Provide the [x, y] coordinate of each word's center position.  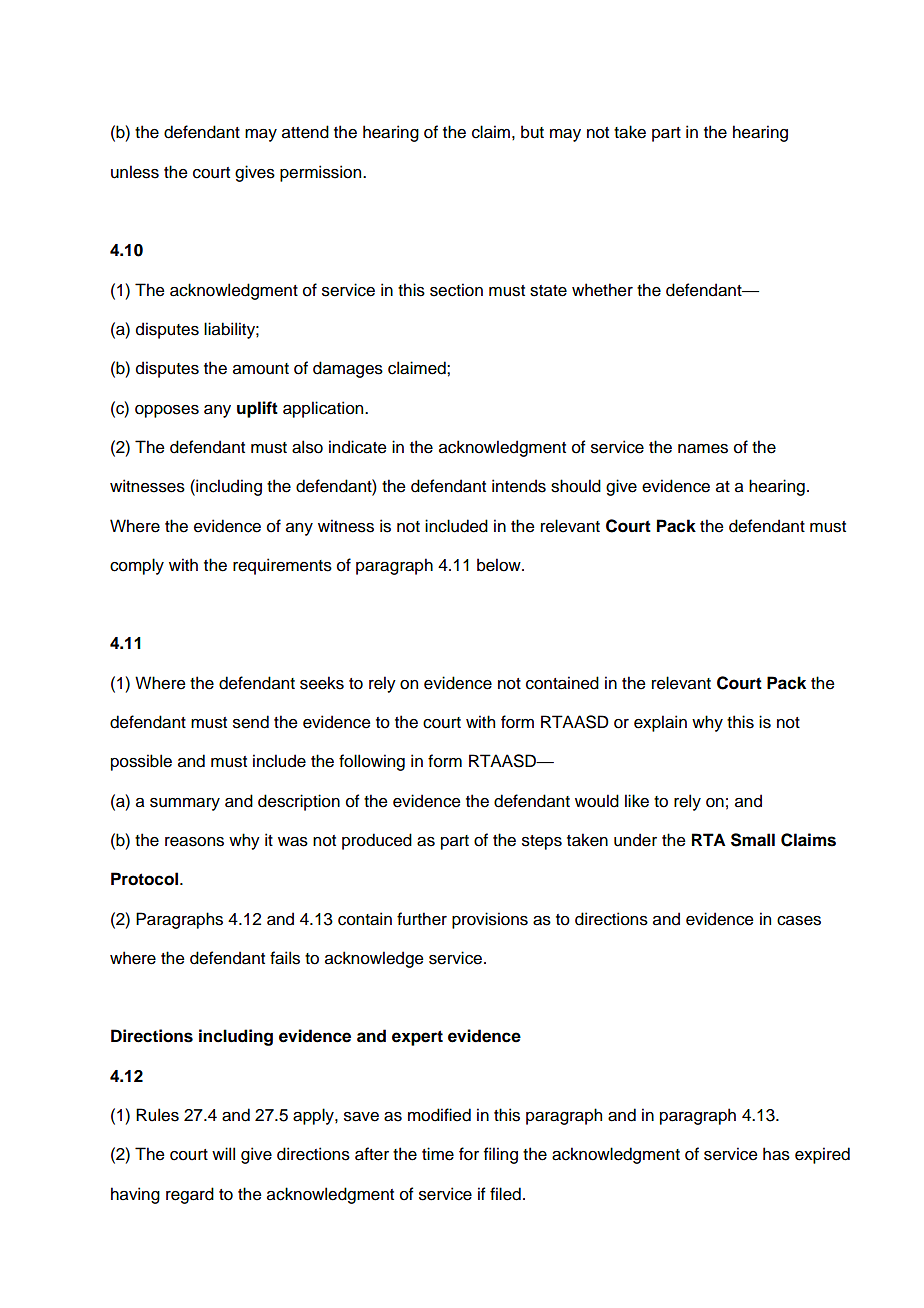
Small [753, 840]
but [532, 132]
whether [602, 290]
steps [542, 842]
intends [519, 486]
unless [135, 172]
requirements [282, 566]
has [776, 1154]
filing [501, 1155]
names [703, 449]
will [223, 1153]
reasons [194, 842]
